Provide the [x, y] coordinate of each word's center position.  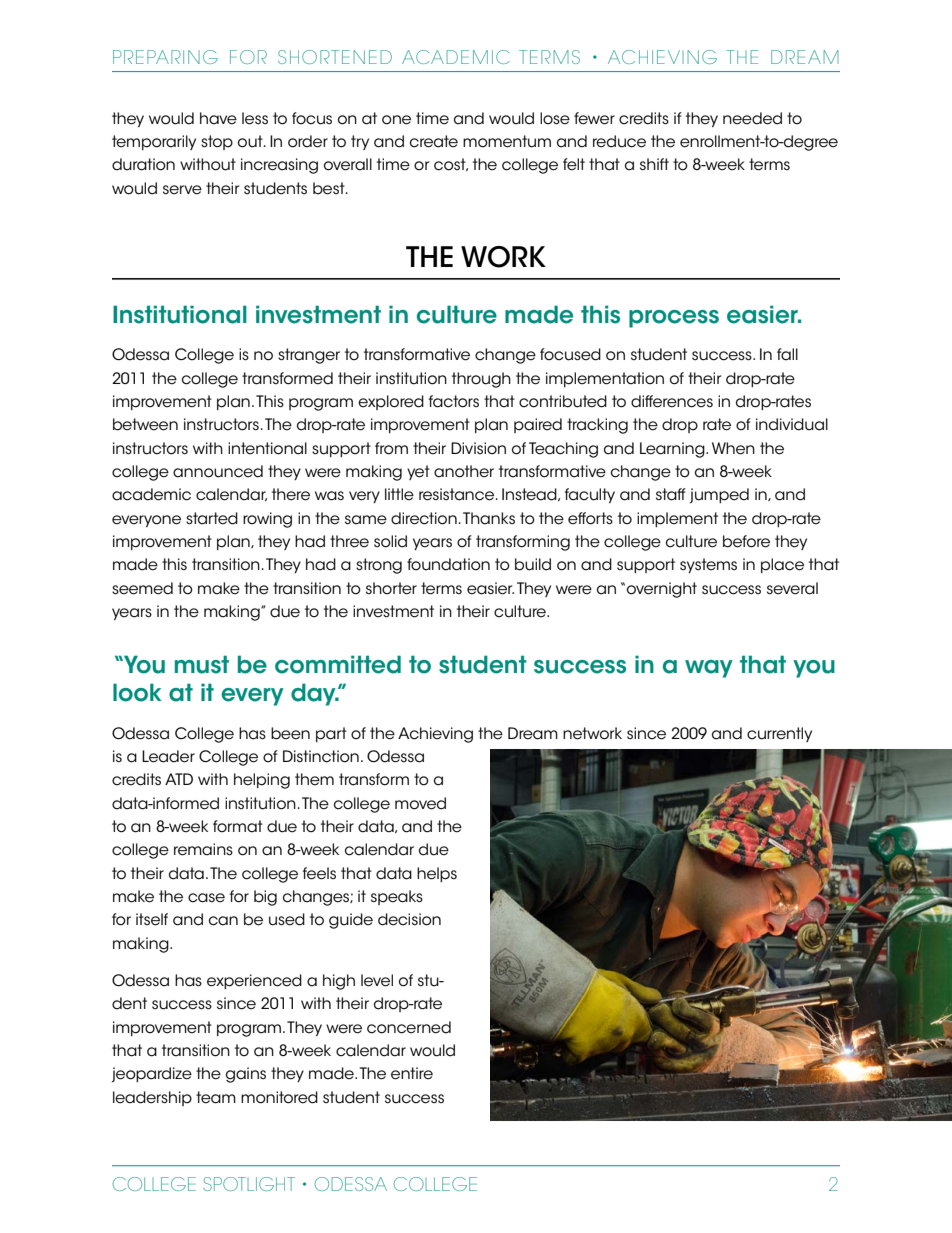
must [202, 664]
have [218, 118]
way [709, 669]
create [434, 141]
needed [752, 118]
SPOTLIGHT [249, 1184]
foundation [448, 564]
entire [412, 1073]
